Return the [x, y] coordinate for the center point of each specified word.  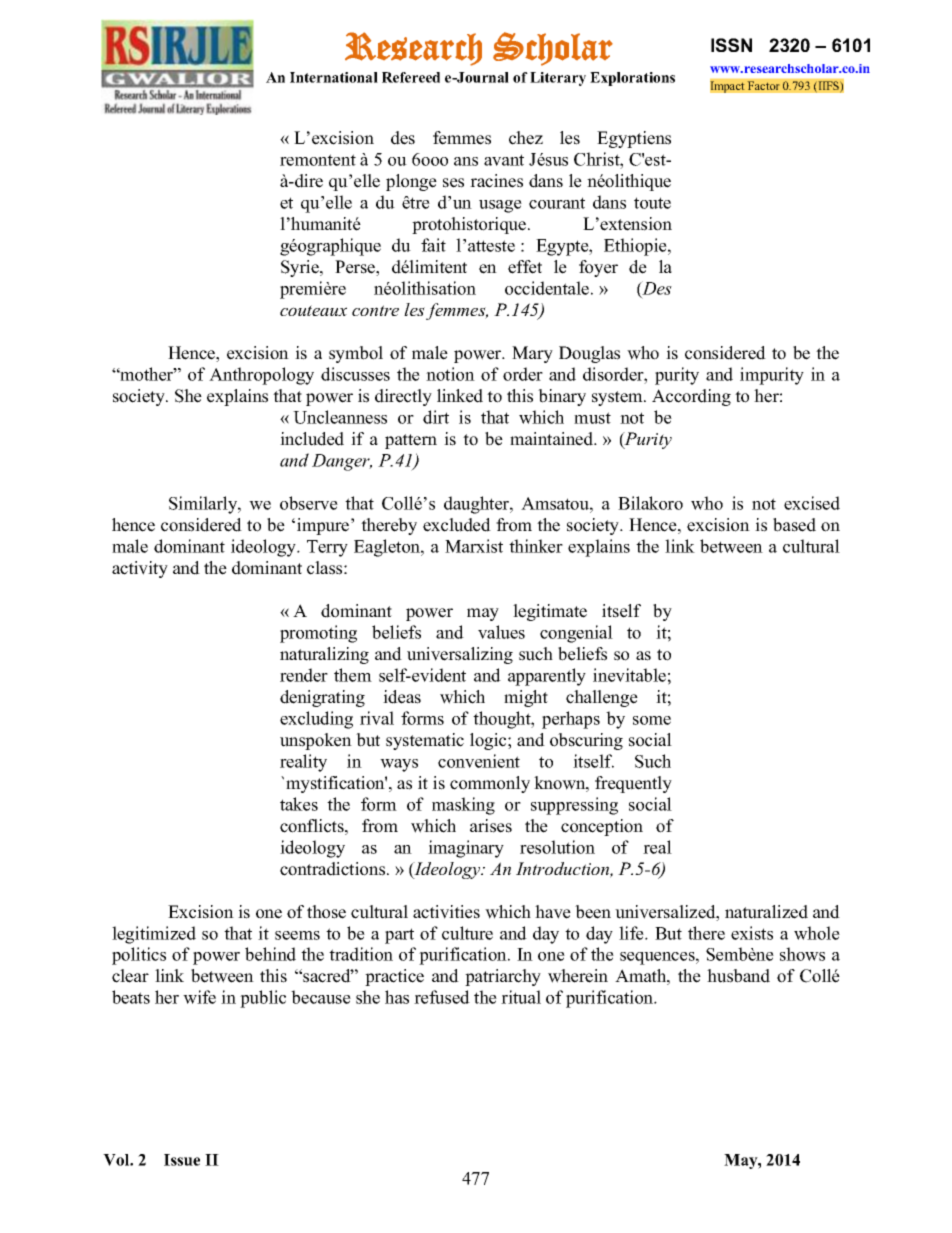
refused [442, 997]
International [334, 77]
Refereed [411, 77]
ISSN [731, 45]
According [691, 397]
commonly [490, 784]
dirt [436, 417]
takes [299, 804]
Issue [182, 1160]
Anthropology [261, 376]
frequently [633, 784]
